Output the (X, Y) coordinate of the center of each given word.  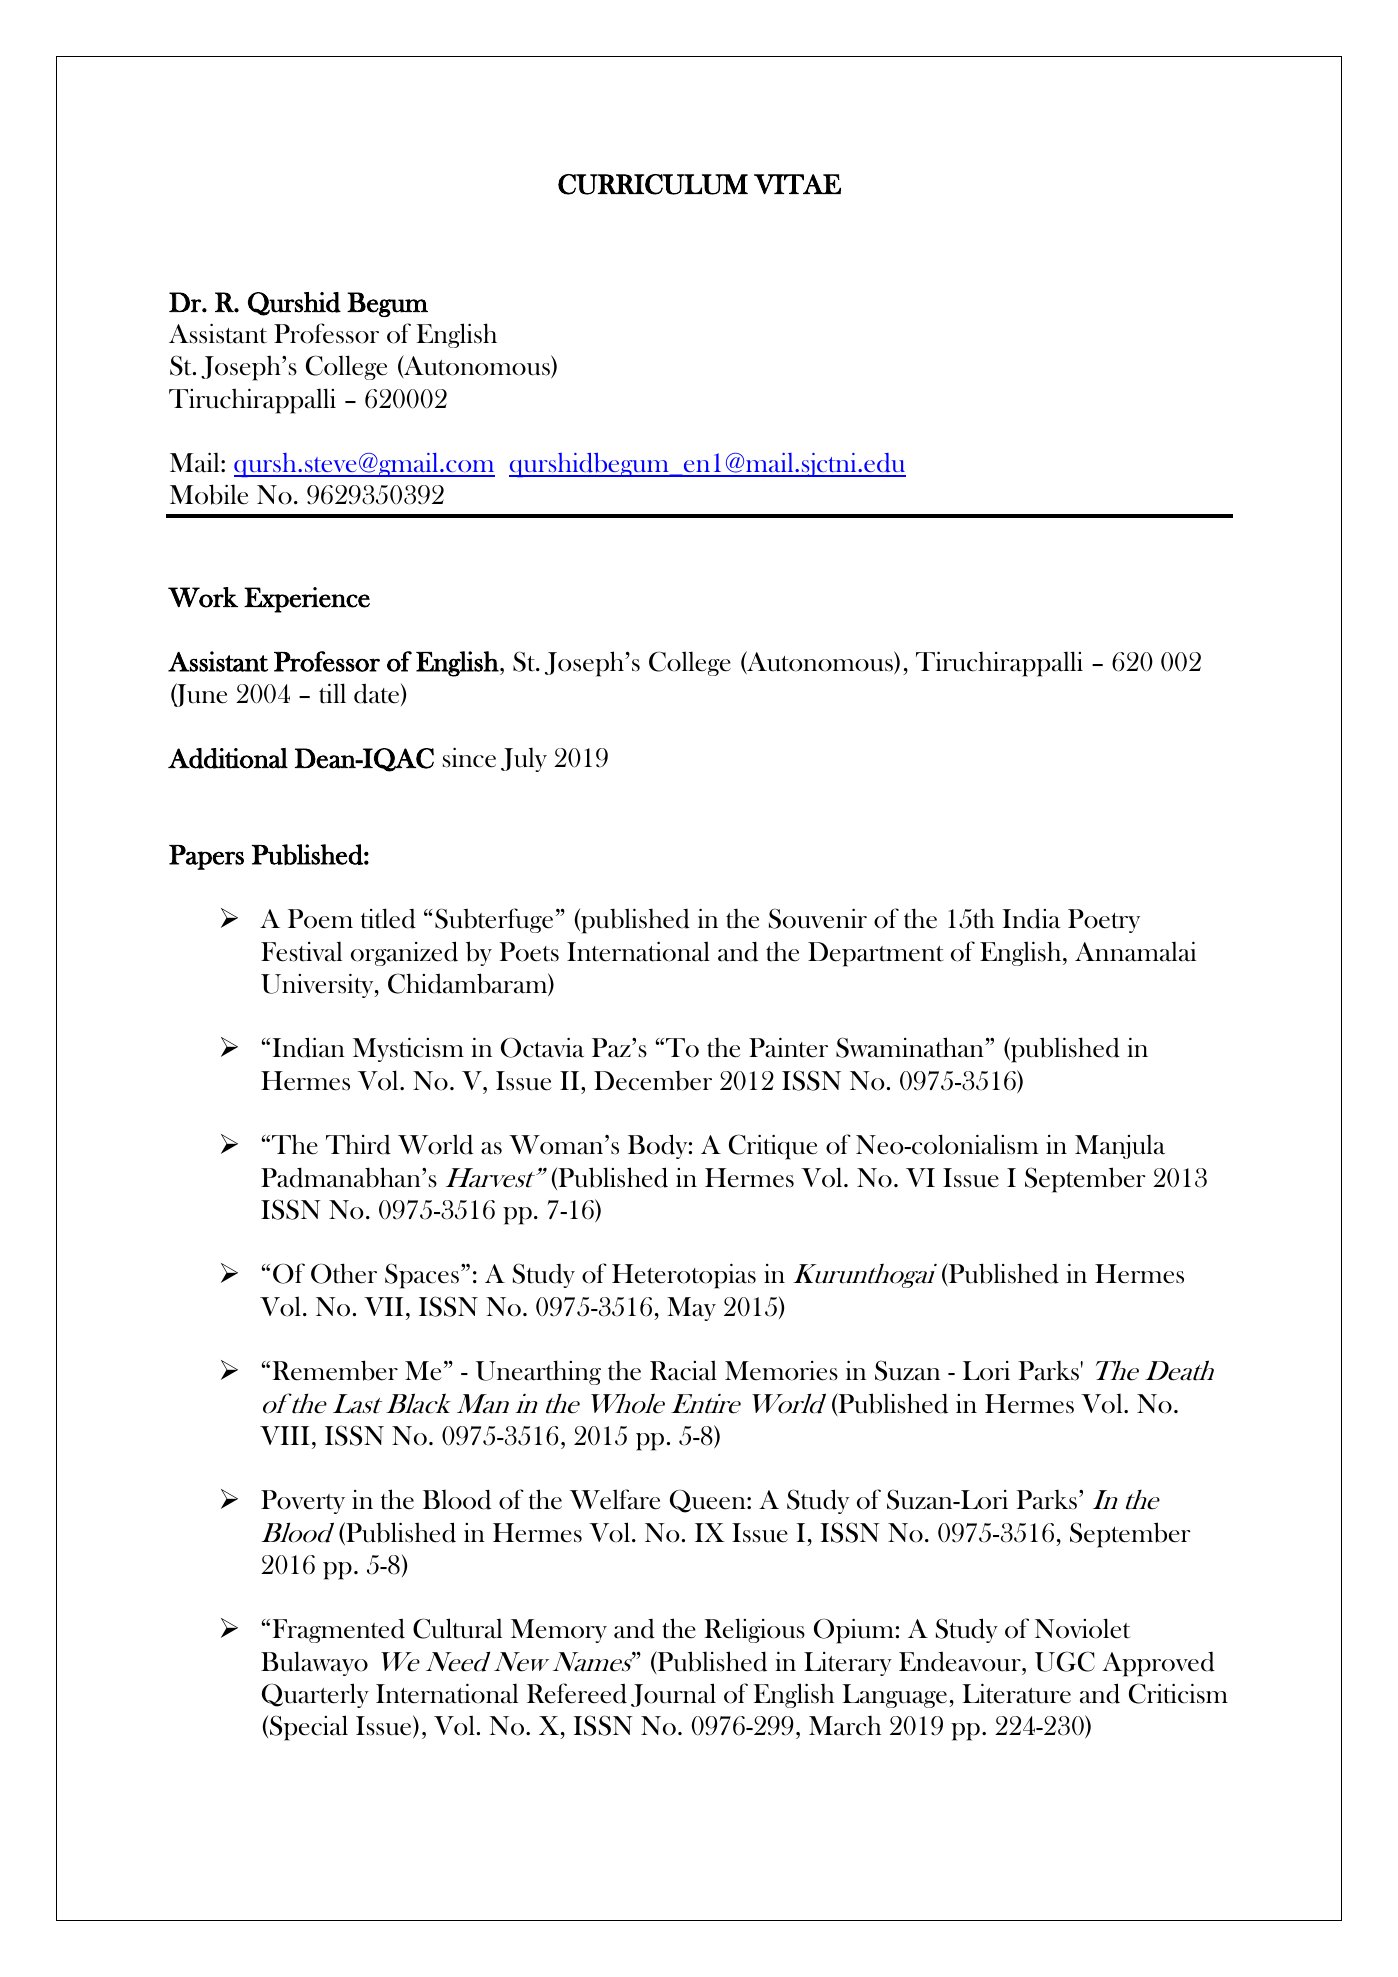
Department (876, 954)
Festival (301, 951)
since (469, 757)
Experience (307, 600)
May (691, 1309)
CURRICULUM (653, 184)
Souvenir (818, 918)
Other (344, 1273)
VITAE (797, 184)
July (524, 759)
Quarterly (315, 1695)
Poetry (1104, 921)
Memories (781, 1371)
